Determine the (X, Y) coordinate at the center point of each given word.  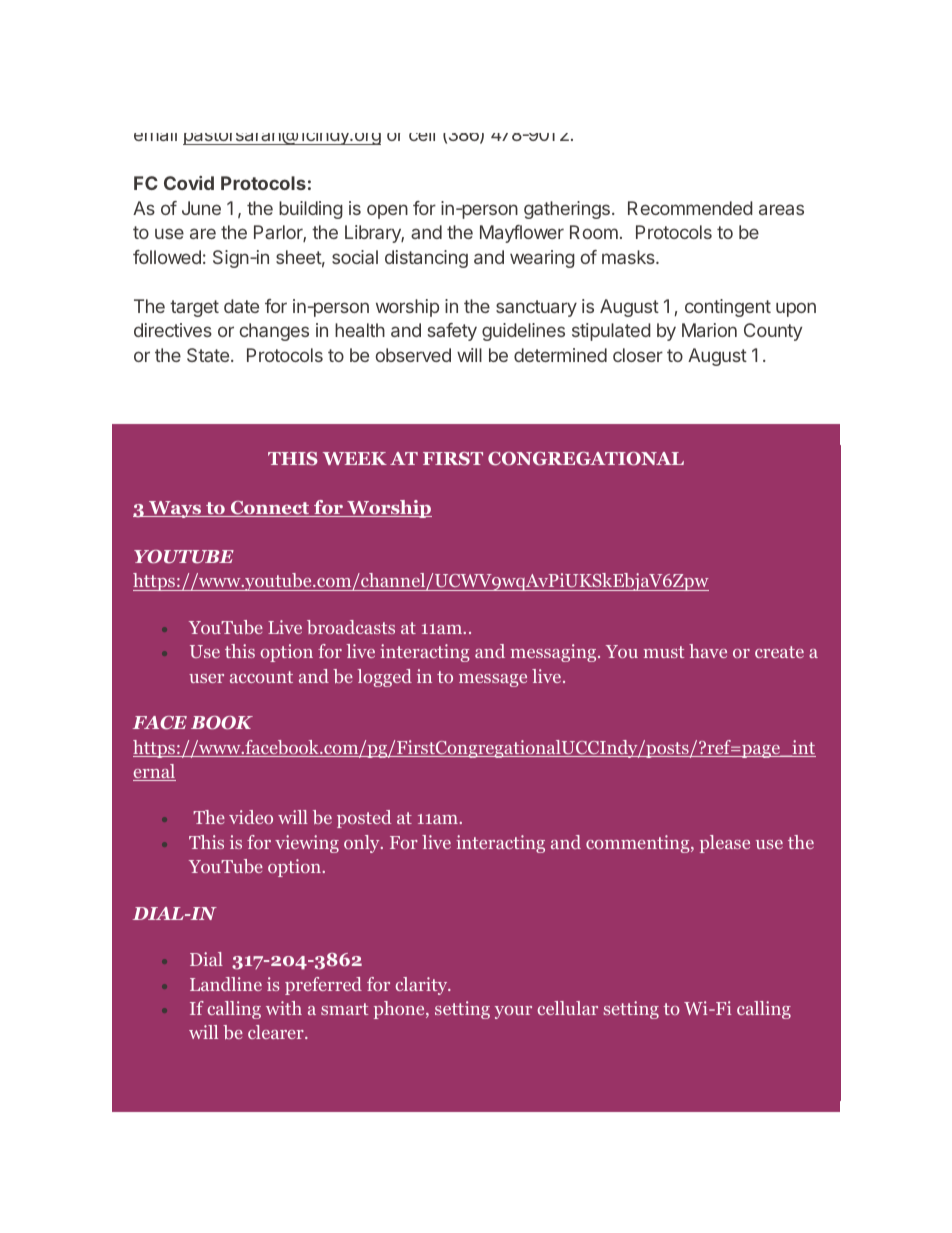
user (206, 678)
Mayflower (522, 234)
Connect (270, 509)
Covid (189, 183)
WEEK (355, 458)
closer (638, 355)
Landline (226, 984)
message (493, 680)
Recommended (690, 208)
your (513, 1012)
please (725, 844)
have (708, 651)
